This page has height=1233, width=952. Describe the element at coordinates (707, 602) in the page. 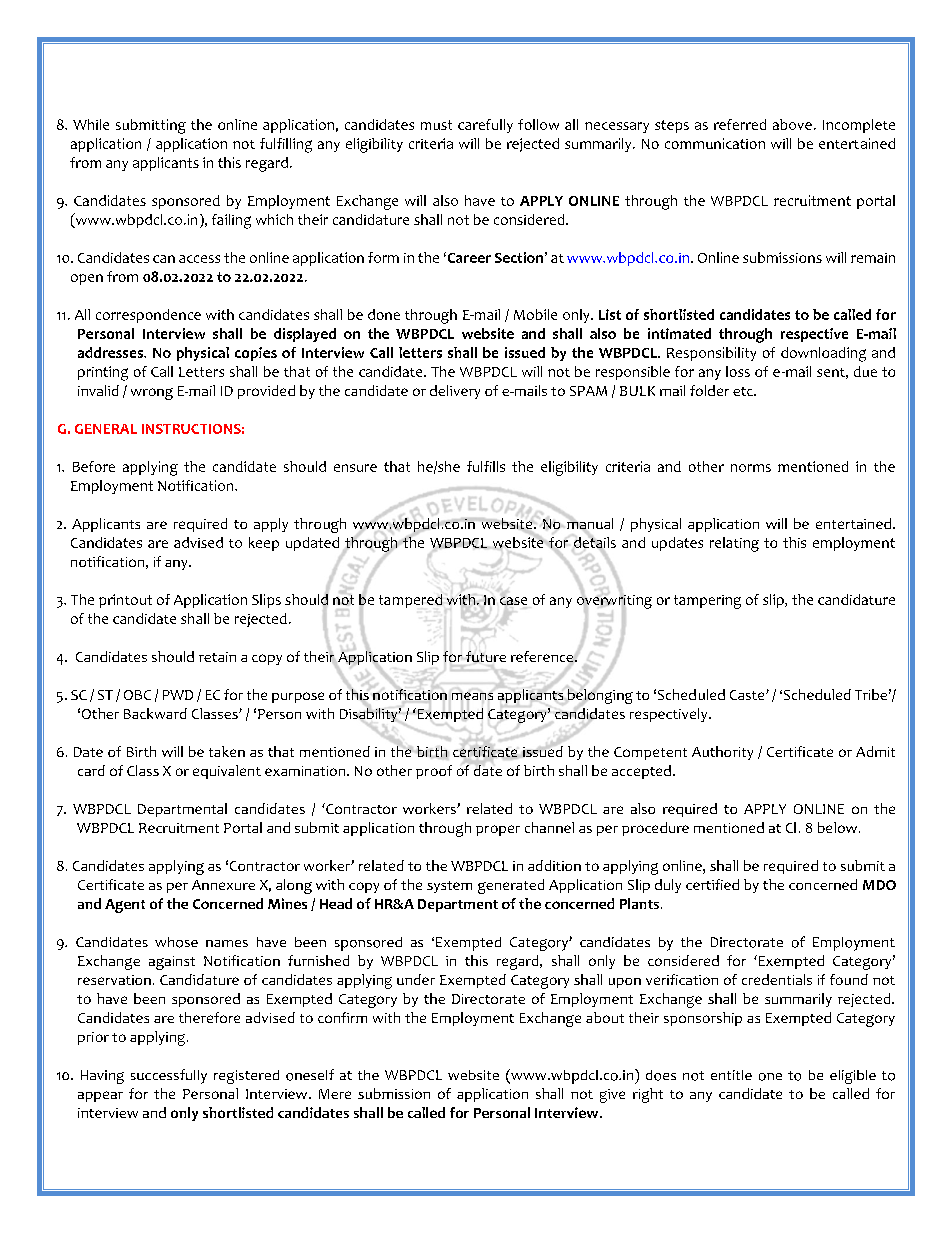

I see `tampering` at that location.
